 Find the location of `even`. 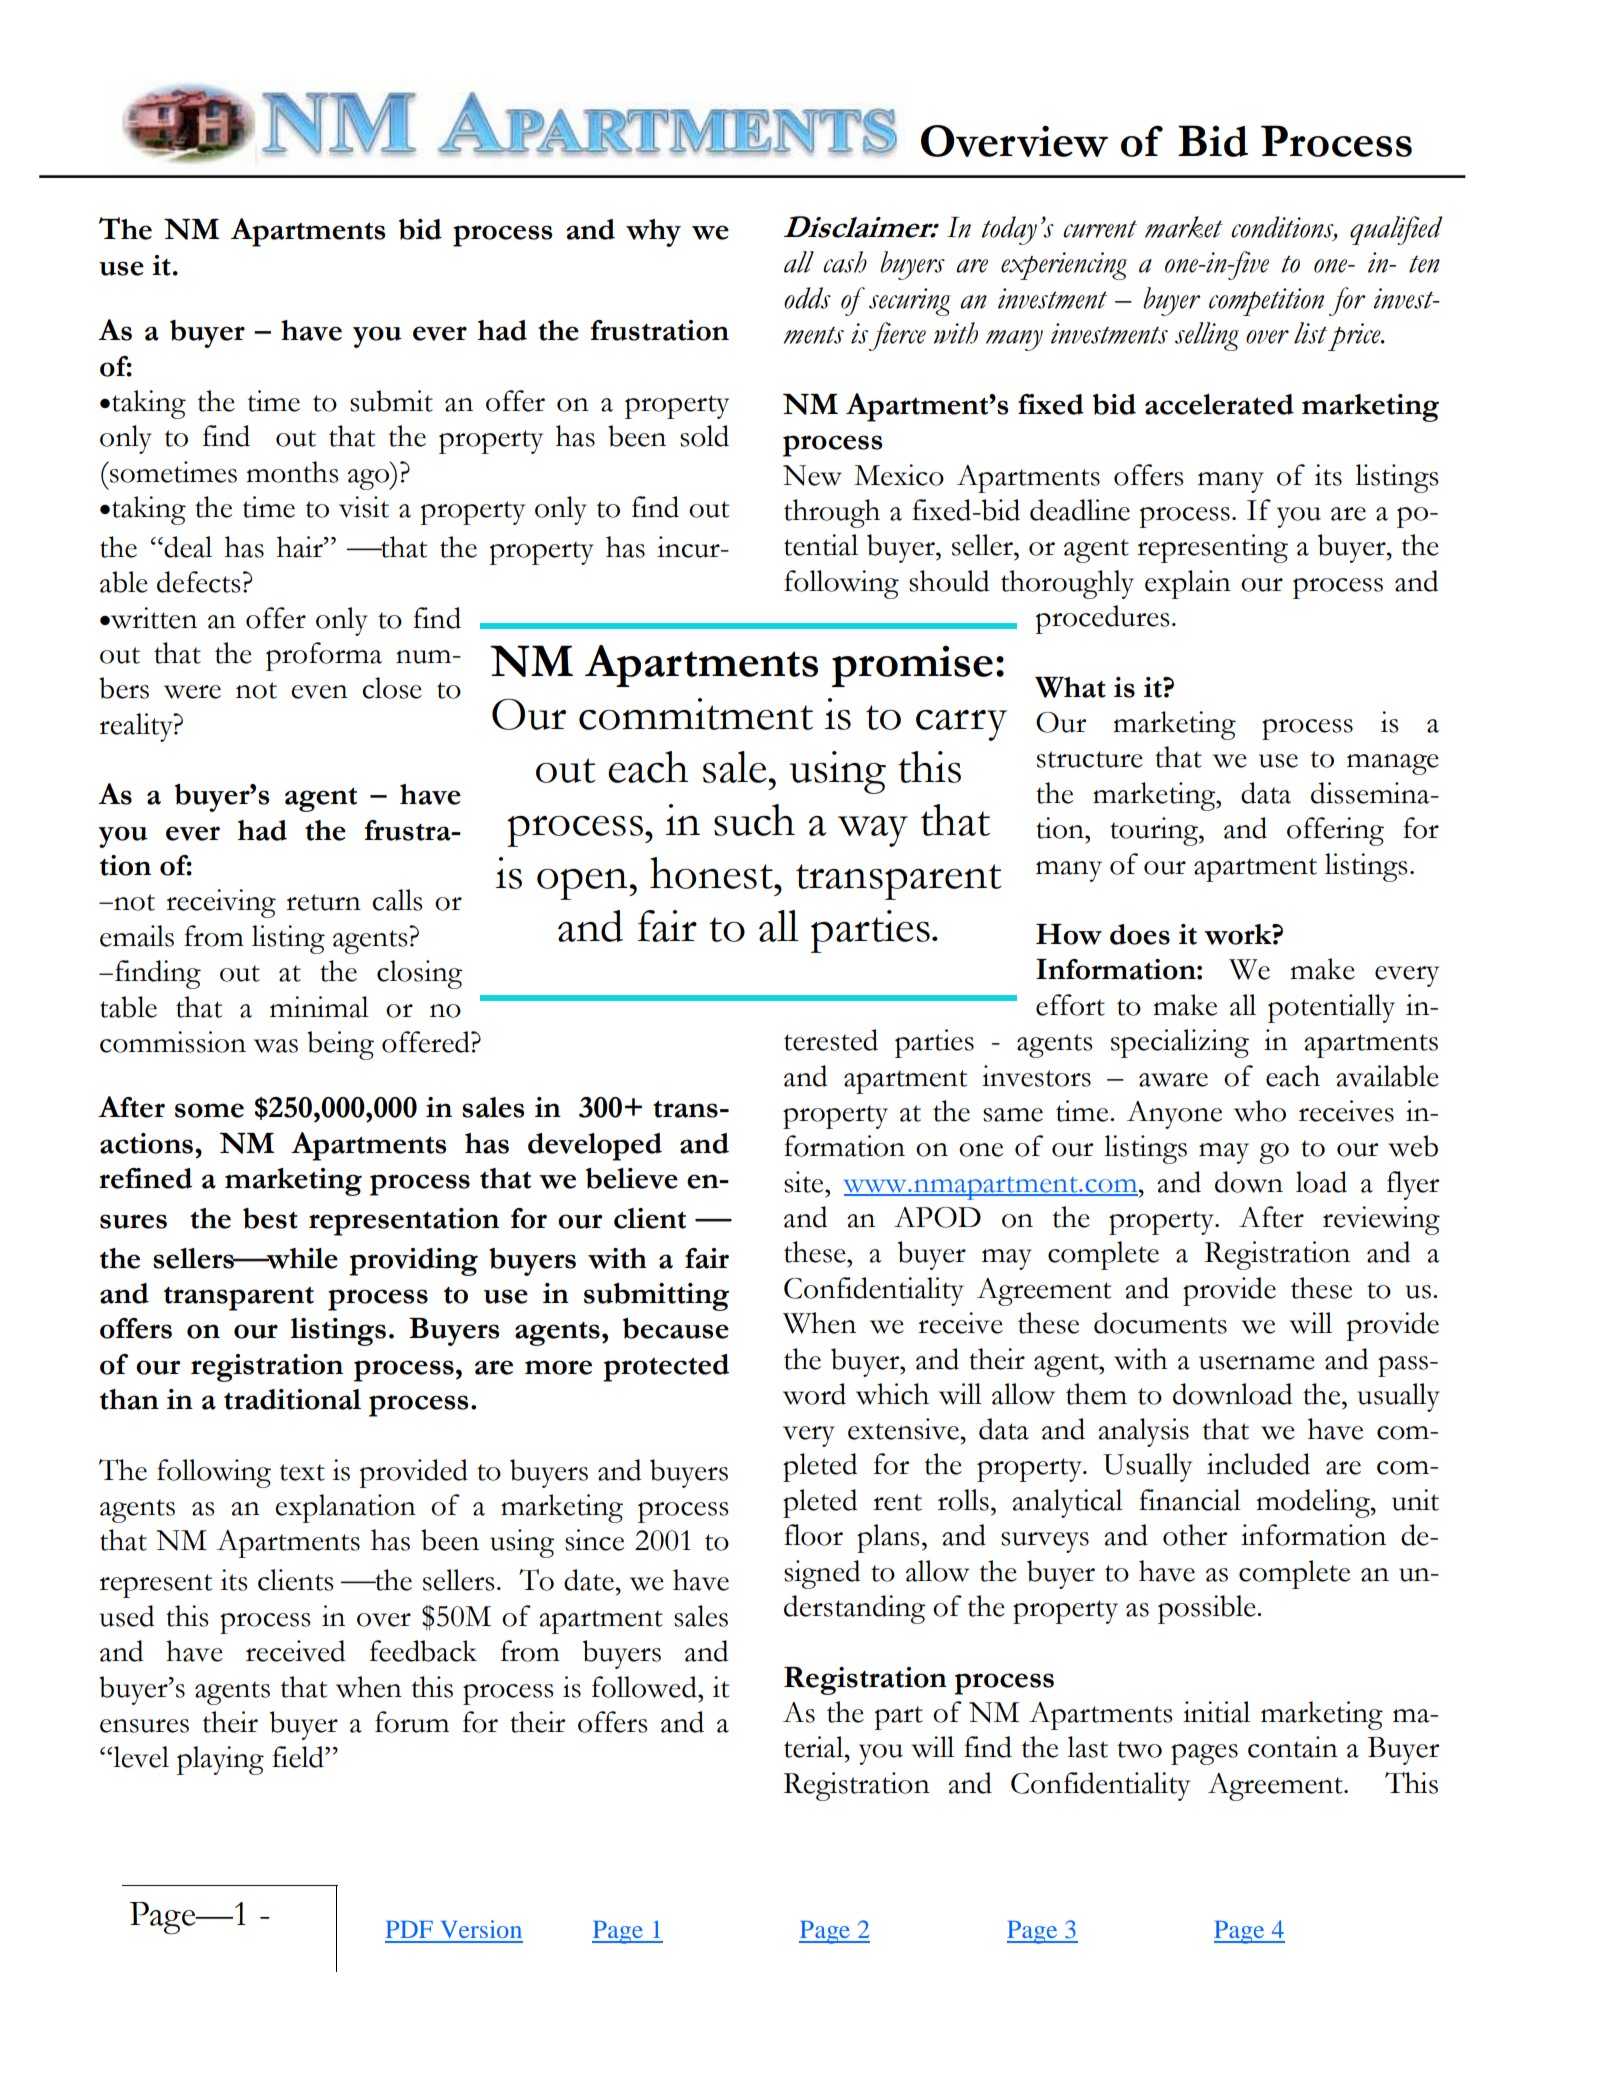

even is located at coordinates (319, 692).
